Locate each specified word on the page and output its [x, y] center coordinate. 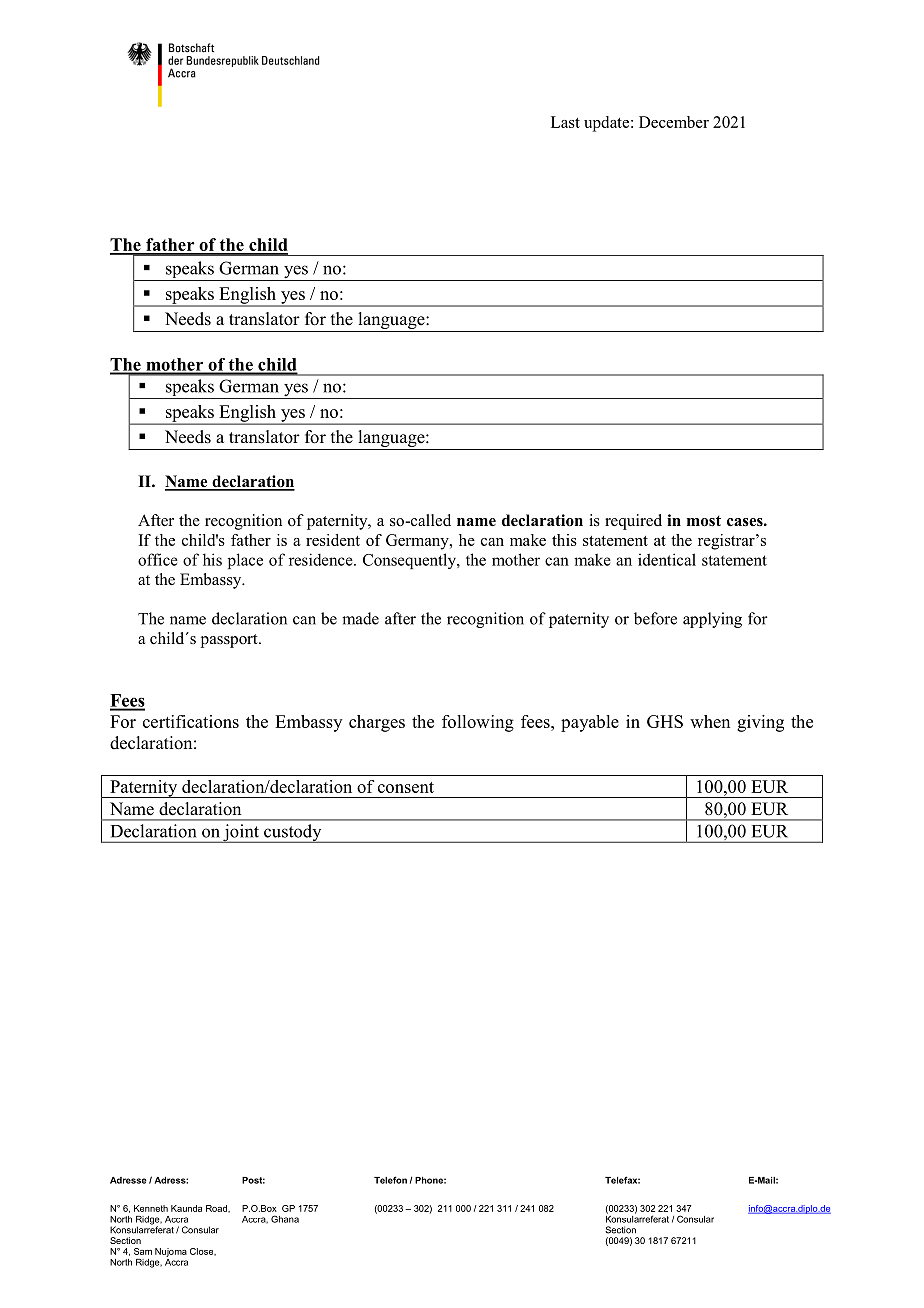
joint [241, 833]
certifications [191, 721]
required [633, 522]
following [478, 723]
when [710, 721]
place [245, 561]
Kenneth [151, 1208]
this [564, 540]
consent [406, 787]
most [704, 521]
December [674, 122]
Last [565, 122]
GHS [665, 721]
